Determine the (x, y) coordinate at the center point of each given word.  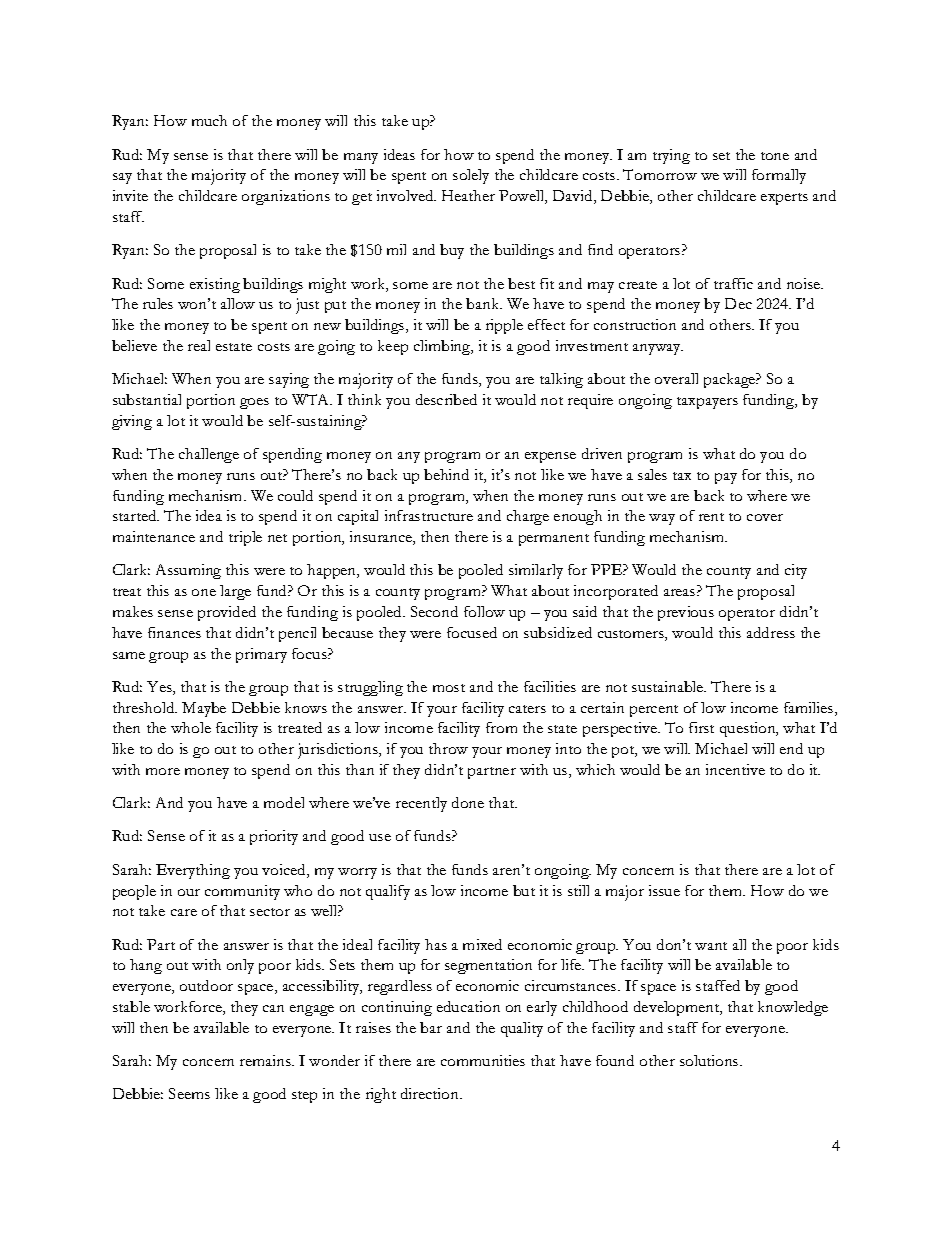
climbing (443, 347)
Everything (193, 871)
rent (711, 517)
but (524, 890)
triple (245, 538)
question (749, 729)
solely (471, 176)
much (209, 120)
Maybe (204, 709)
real (199, 345)
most (449, 688)
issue (664, 890)
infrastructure (429, 515)
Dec (738, 303)
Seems (189, 1093)
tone (775, 156)
